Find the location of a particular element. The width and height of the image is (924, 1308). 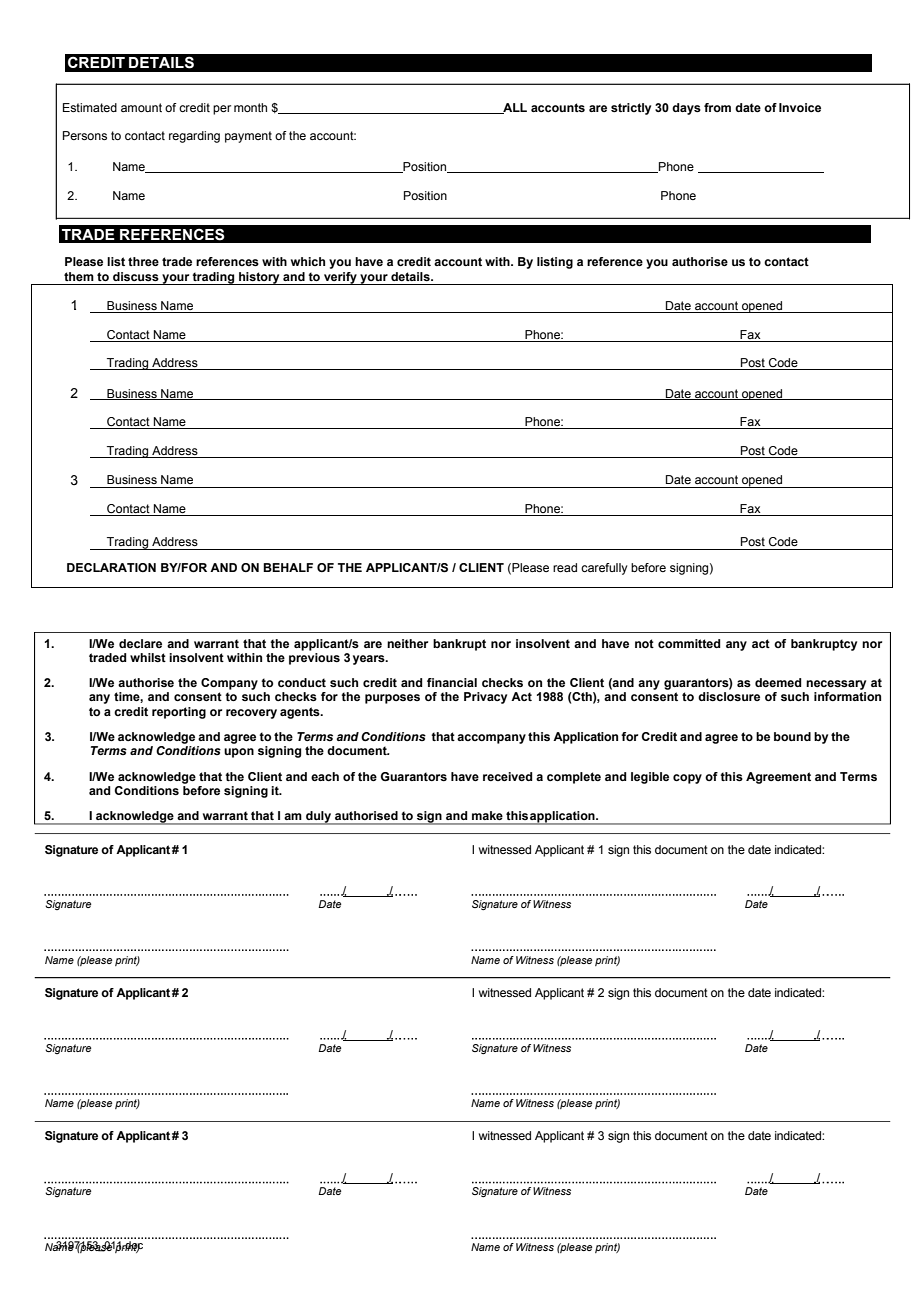

upon is located at coordinates (239, 753).
